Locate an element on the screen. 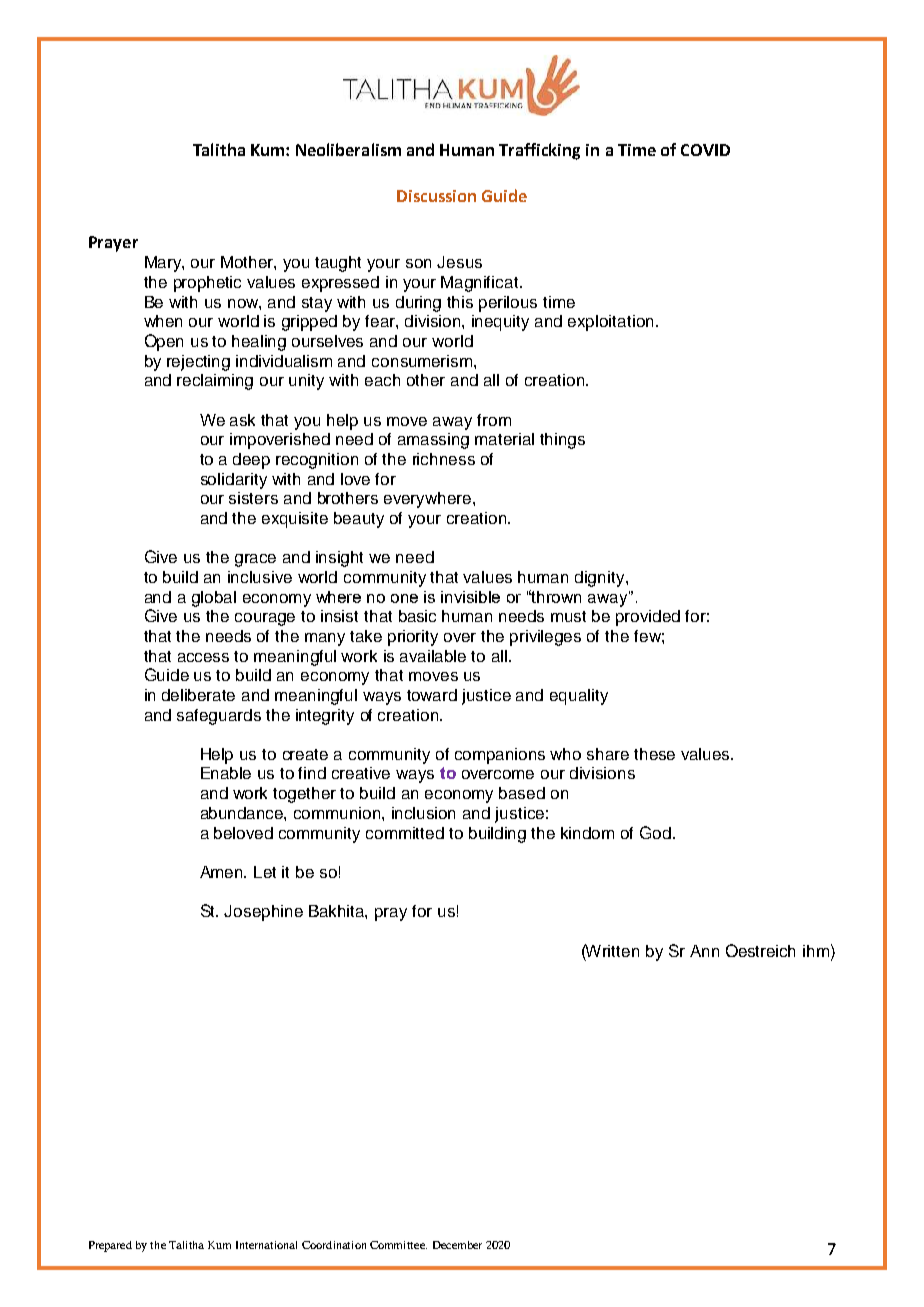  prophetic is located at coordinates (207, 284).
